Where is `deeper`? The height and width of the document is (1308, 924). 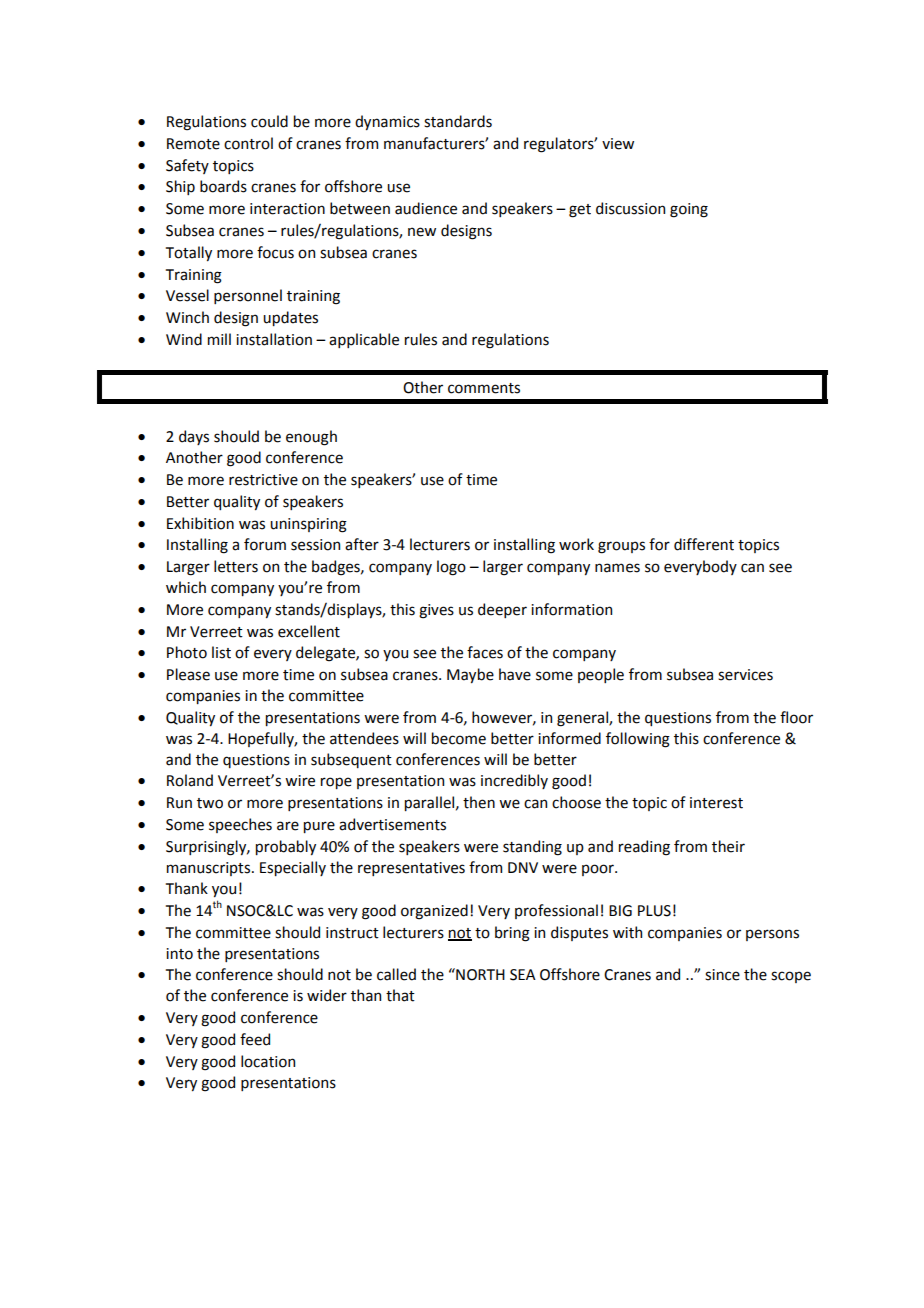 deeper is located at coordinates (502, 610).
